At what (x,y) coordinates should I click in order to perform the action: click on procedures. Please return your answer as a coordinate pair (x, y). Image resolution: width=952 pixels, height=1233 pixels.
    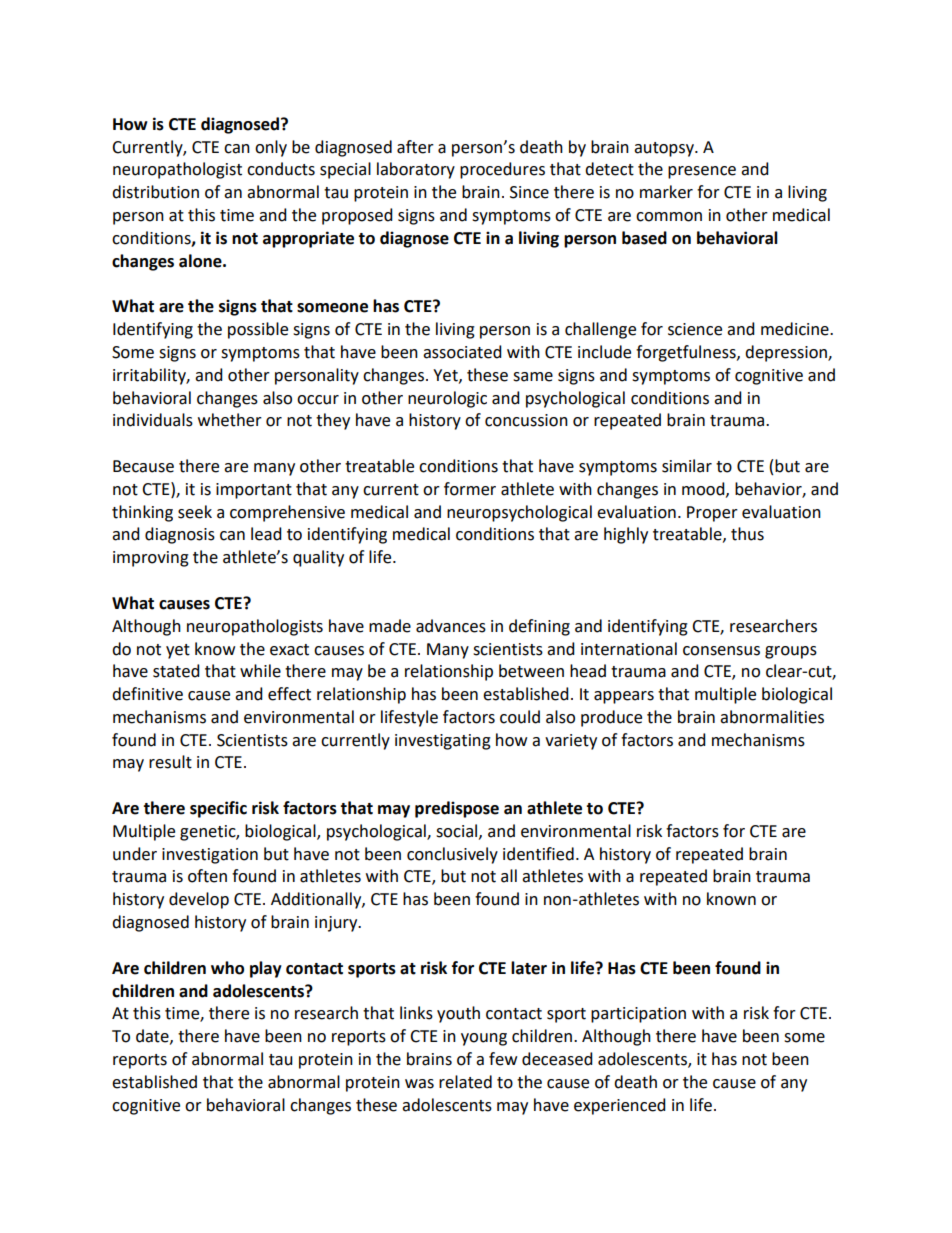
    Looking at the image, I should click on (502, 170).
